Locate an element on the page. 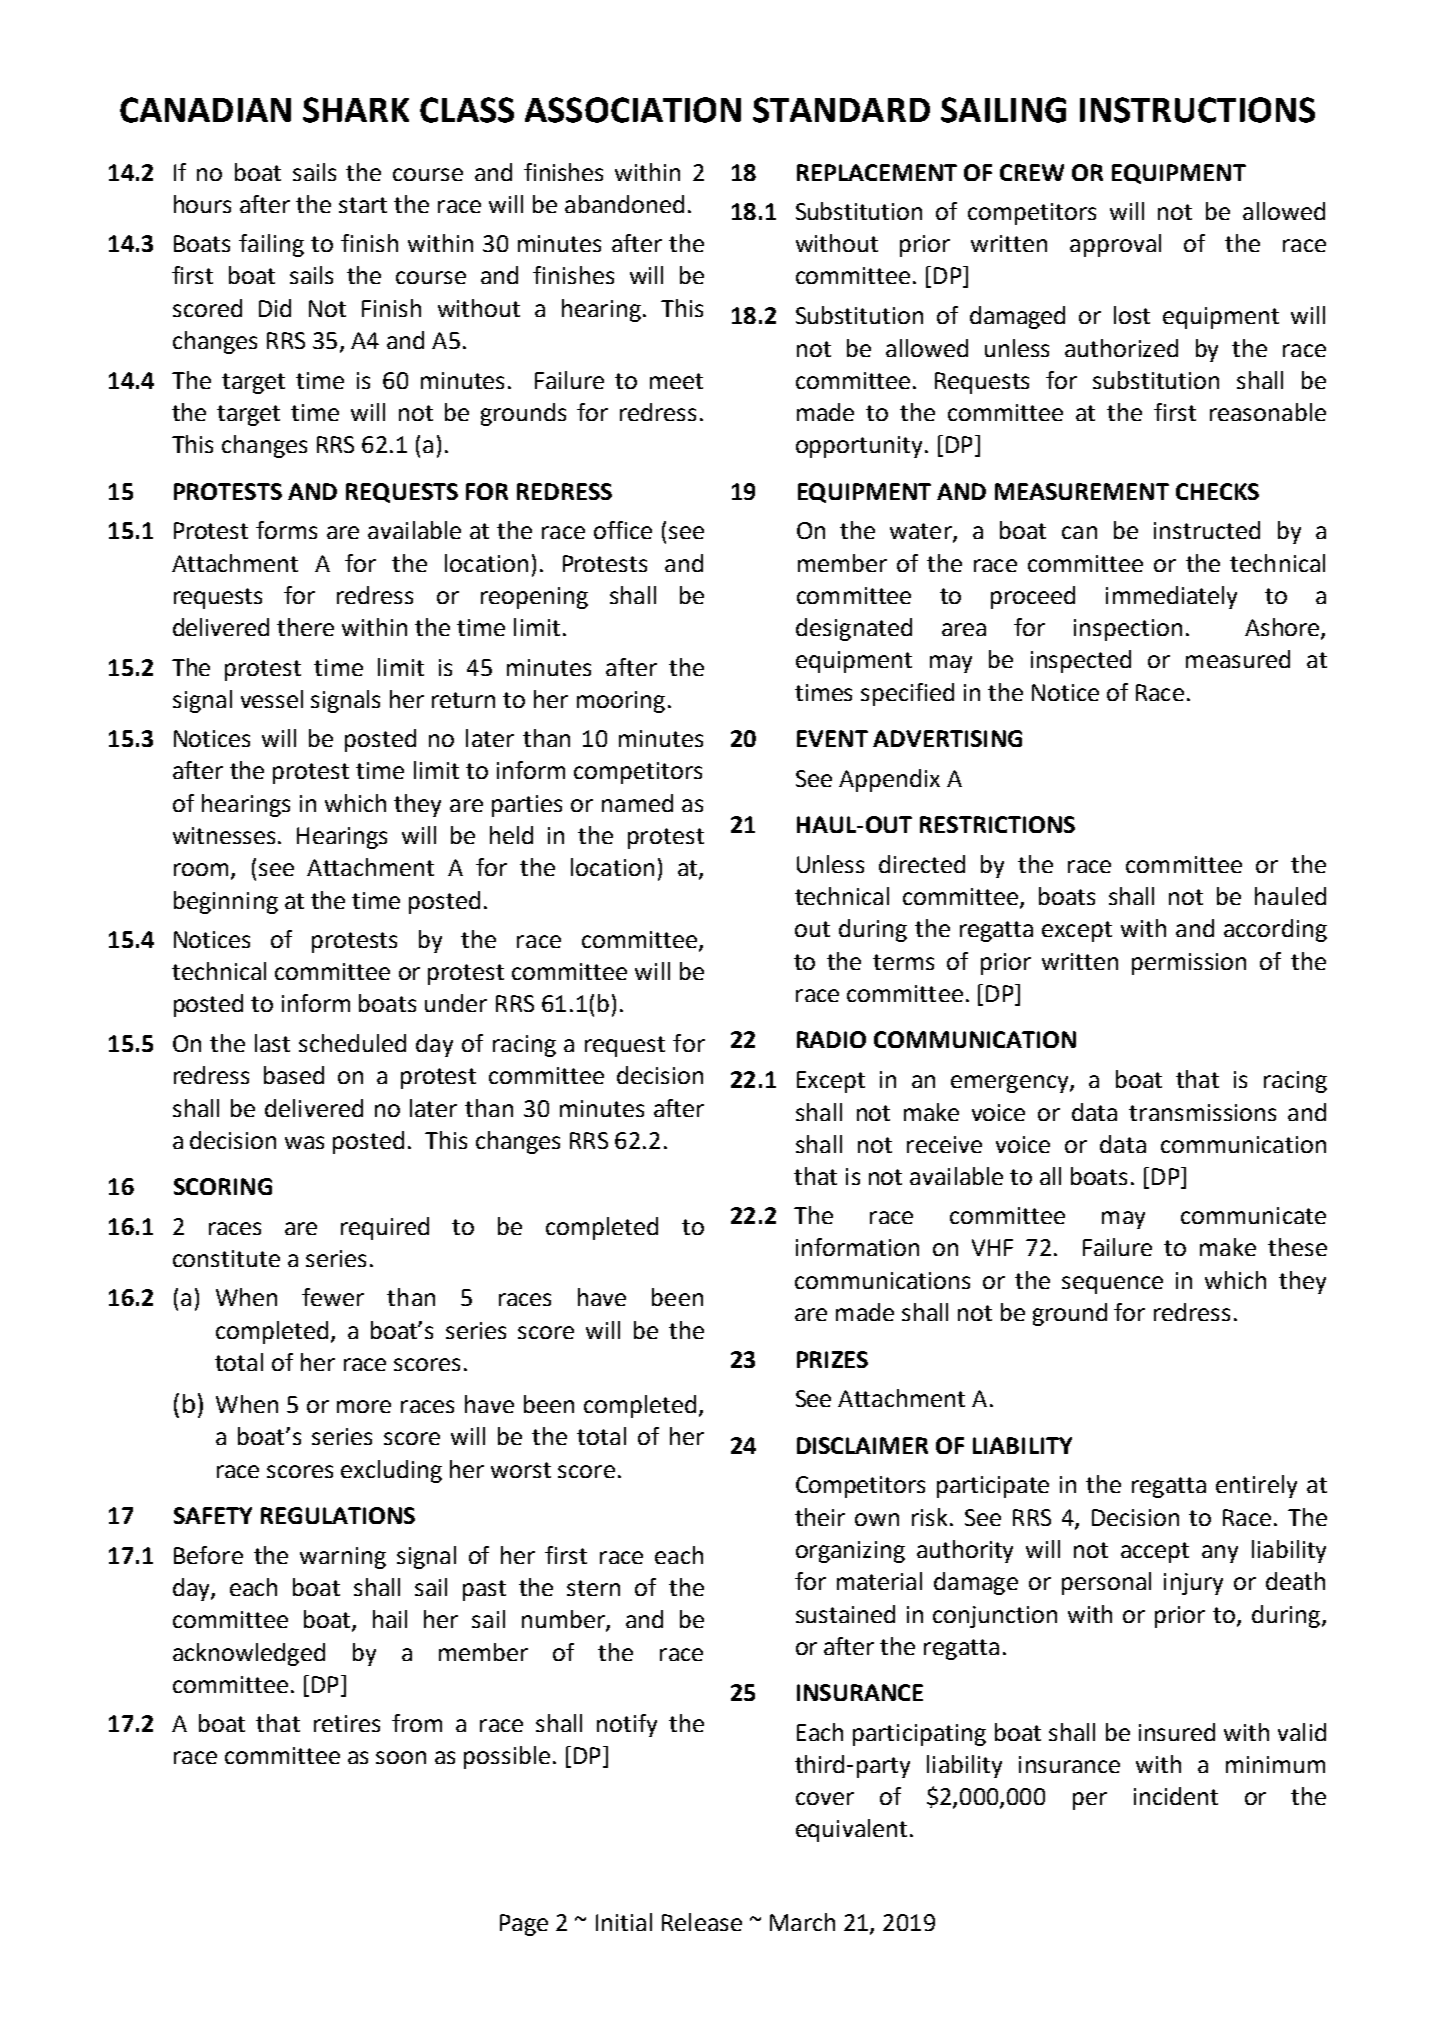 The image size is (1430, 2023). permission is located at coordinates (1189, 964).
